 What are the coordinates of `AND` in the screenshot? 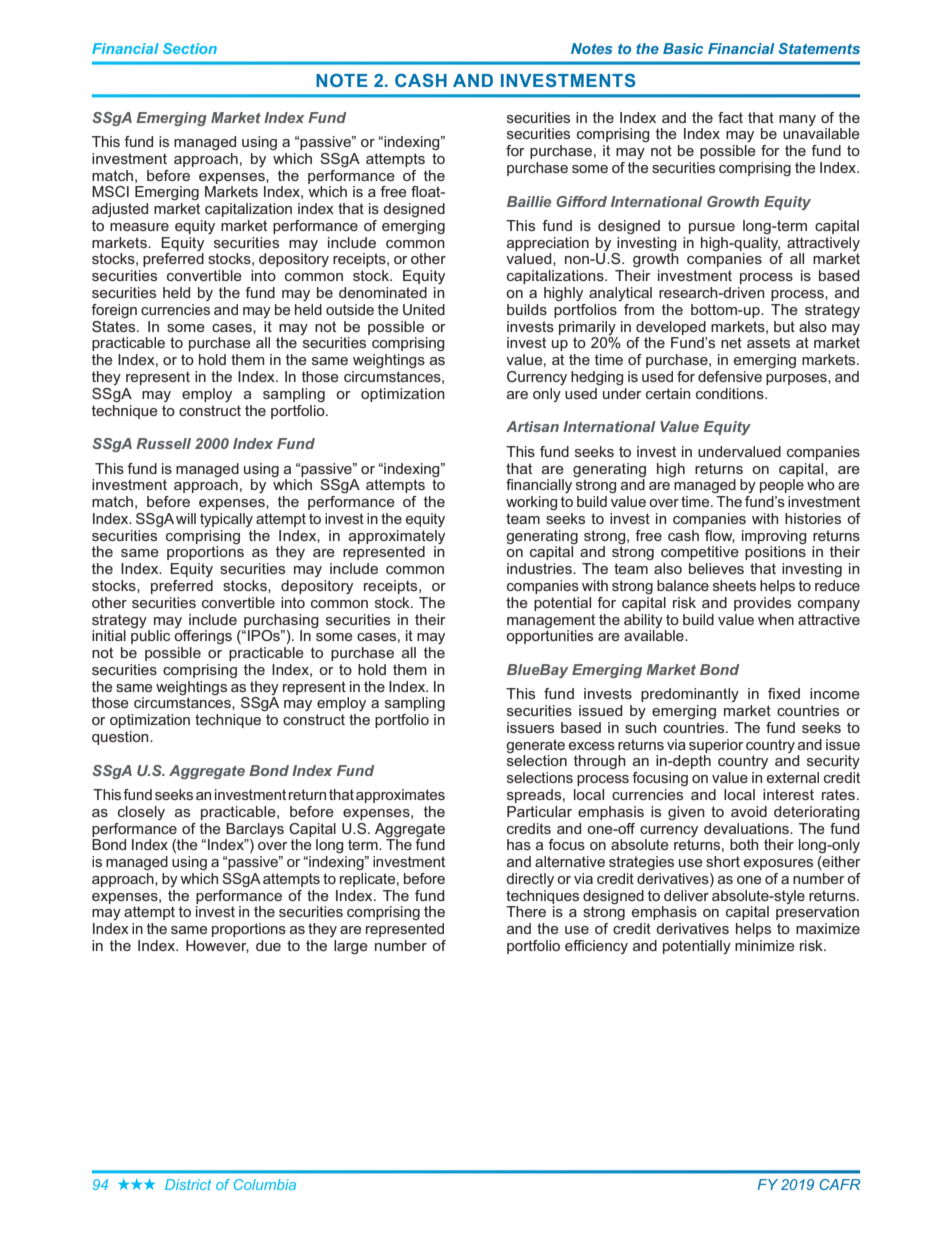 It's located at (473, 80).
